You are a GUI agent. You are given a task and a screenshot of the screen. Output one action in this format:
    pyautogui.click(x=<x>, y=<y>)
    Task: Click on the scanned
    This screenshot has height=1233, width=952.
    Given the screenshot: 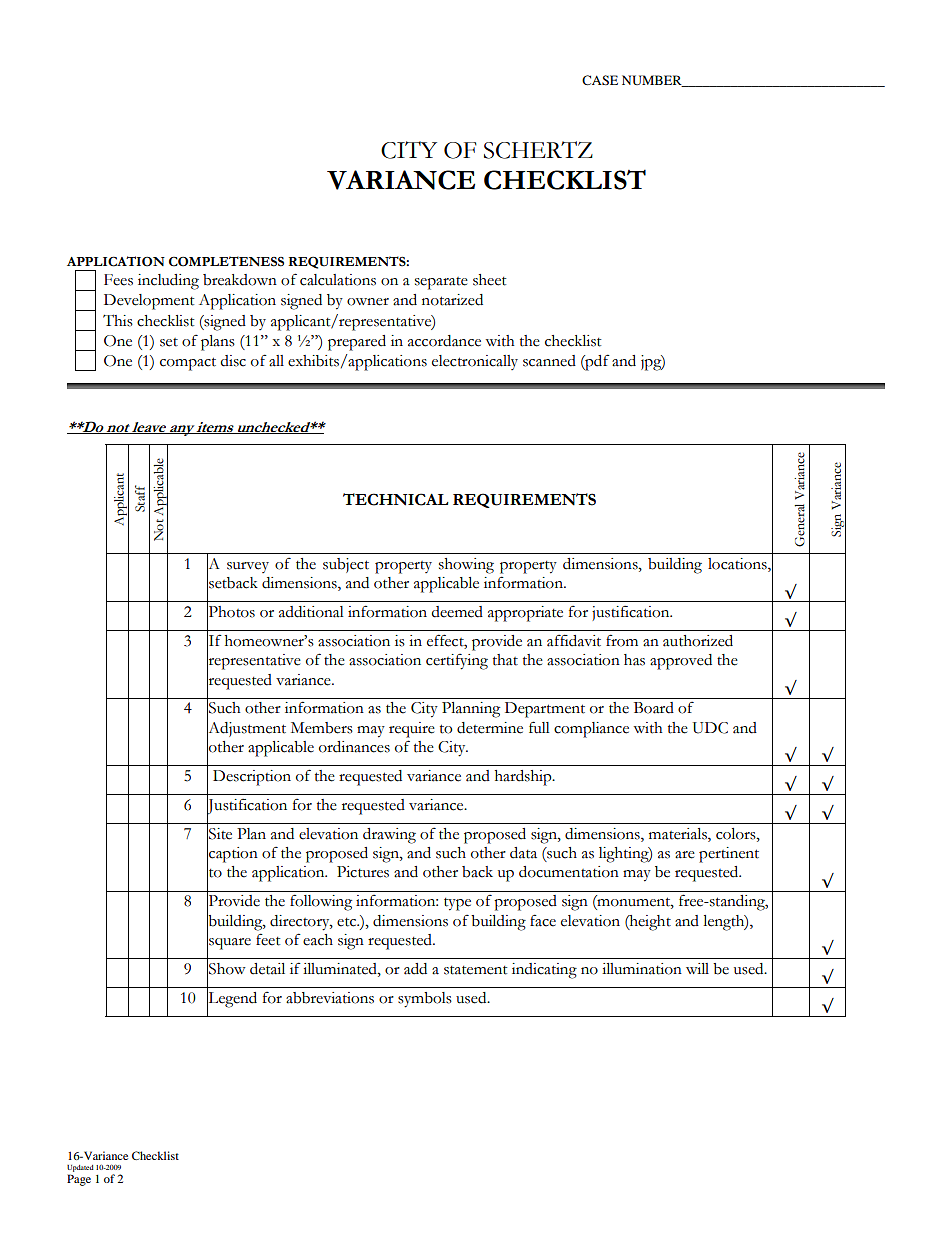 What is the action you would take?
    pyautogui.click(x=549, y=361)
